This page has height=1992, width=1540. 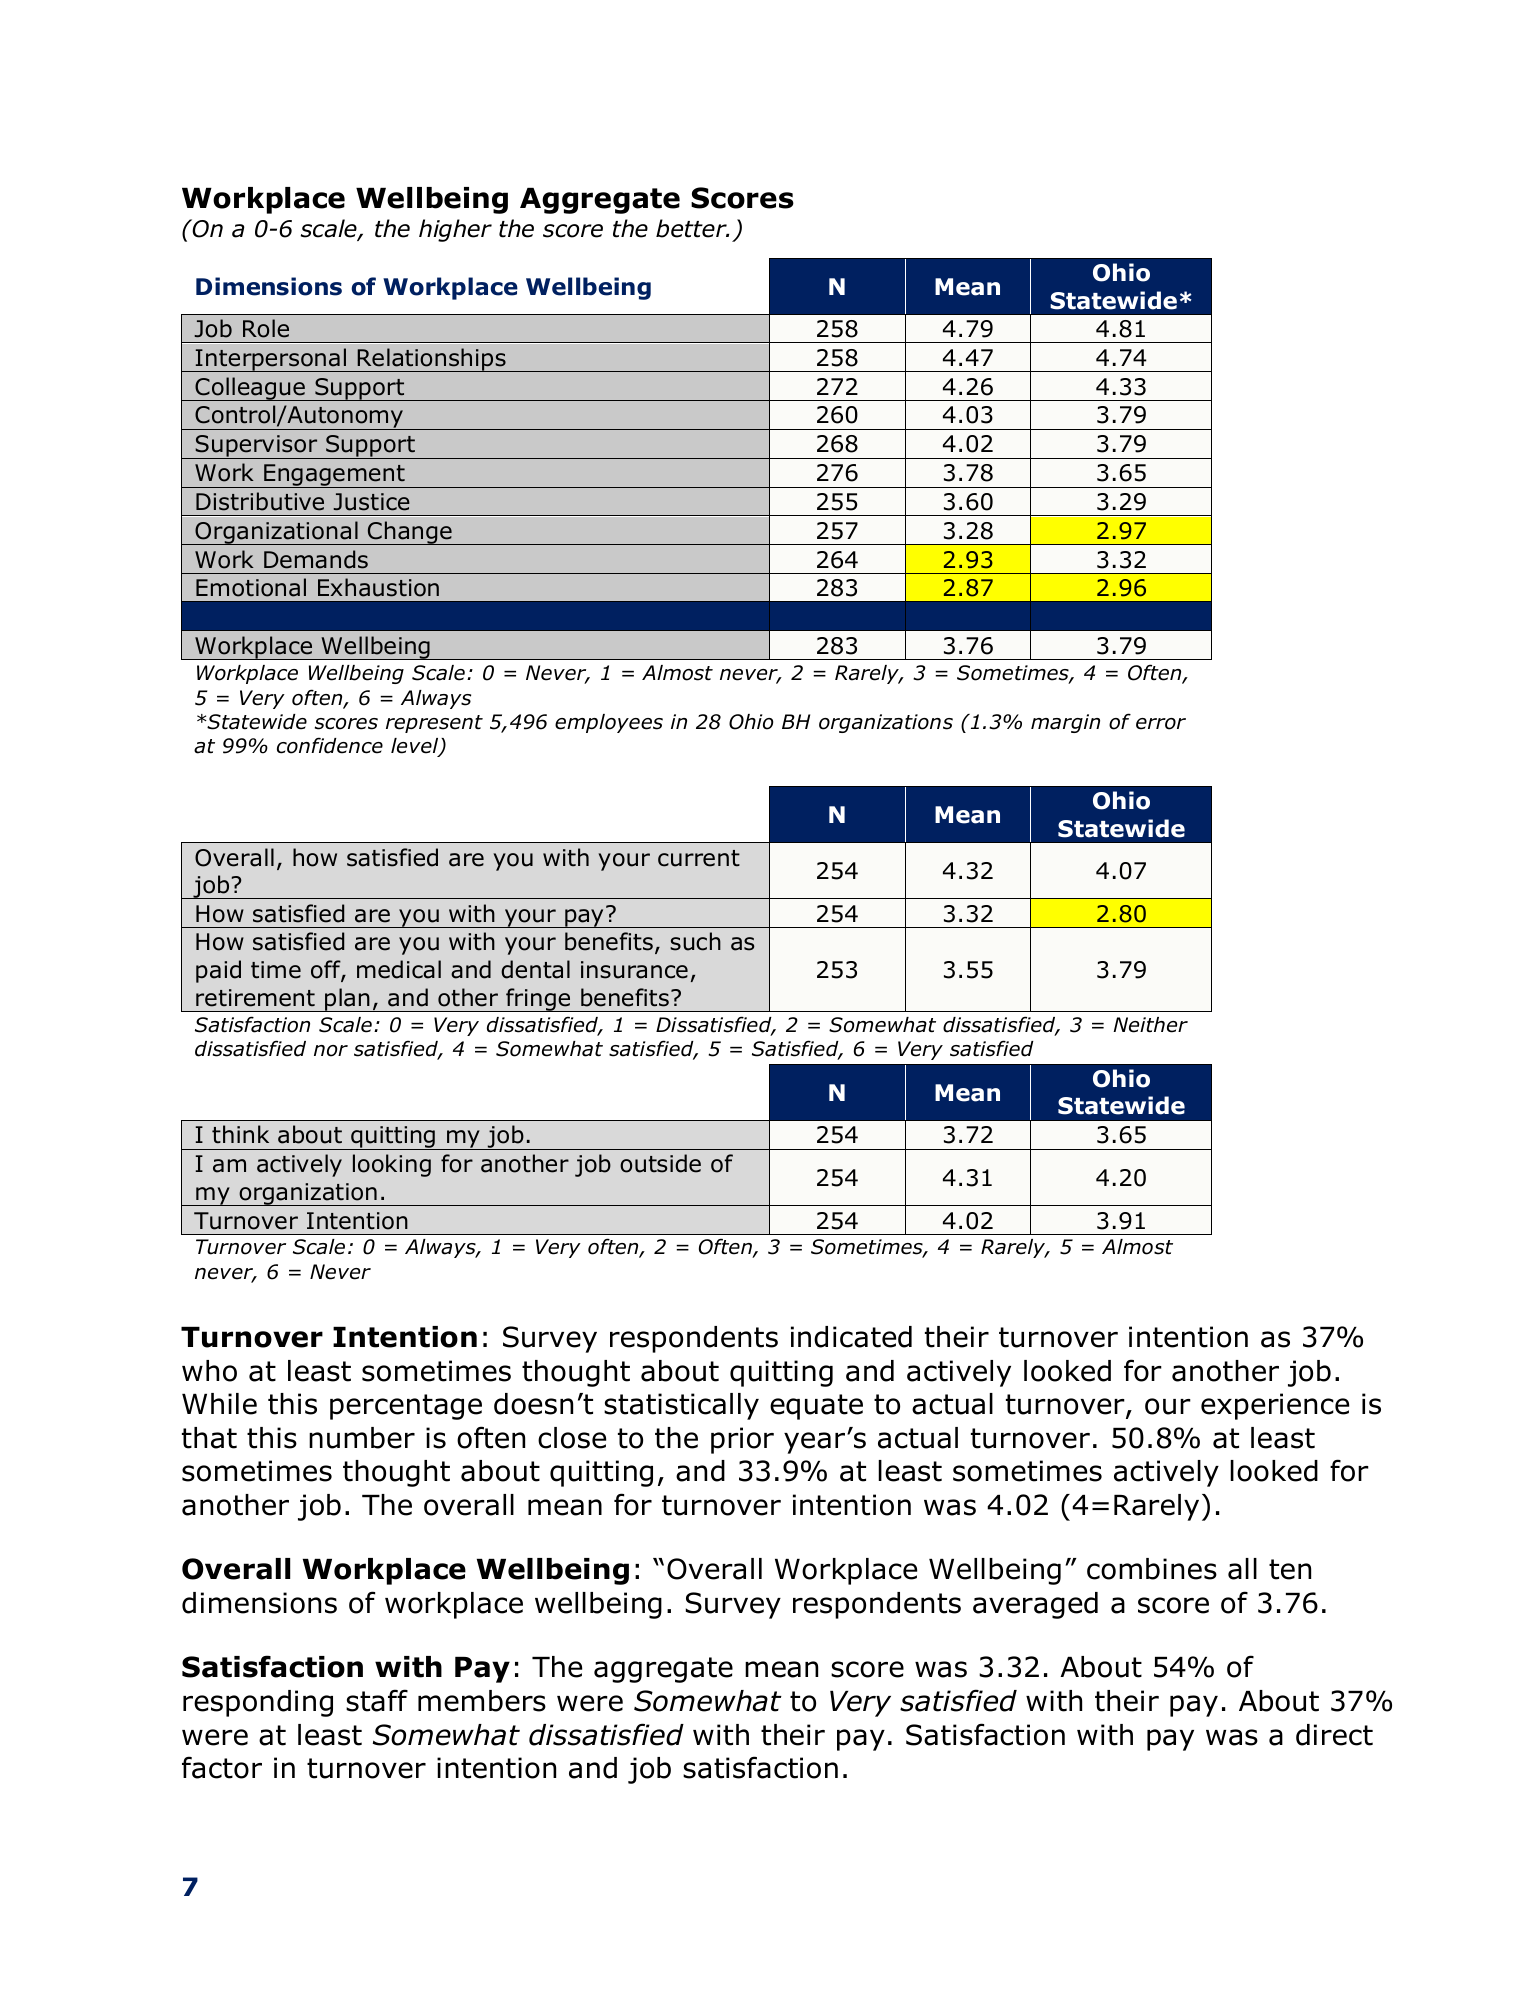 I want to click on confidence, so click(x=330, y=745).
